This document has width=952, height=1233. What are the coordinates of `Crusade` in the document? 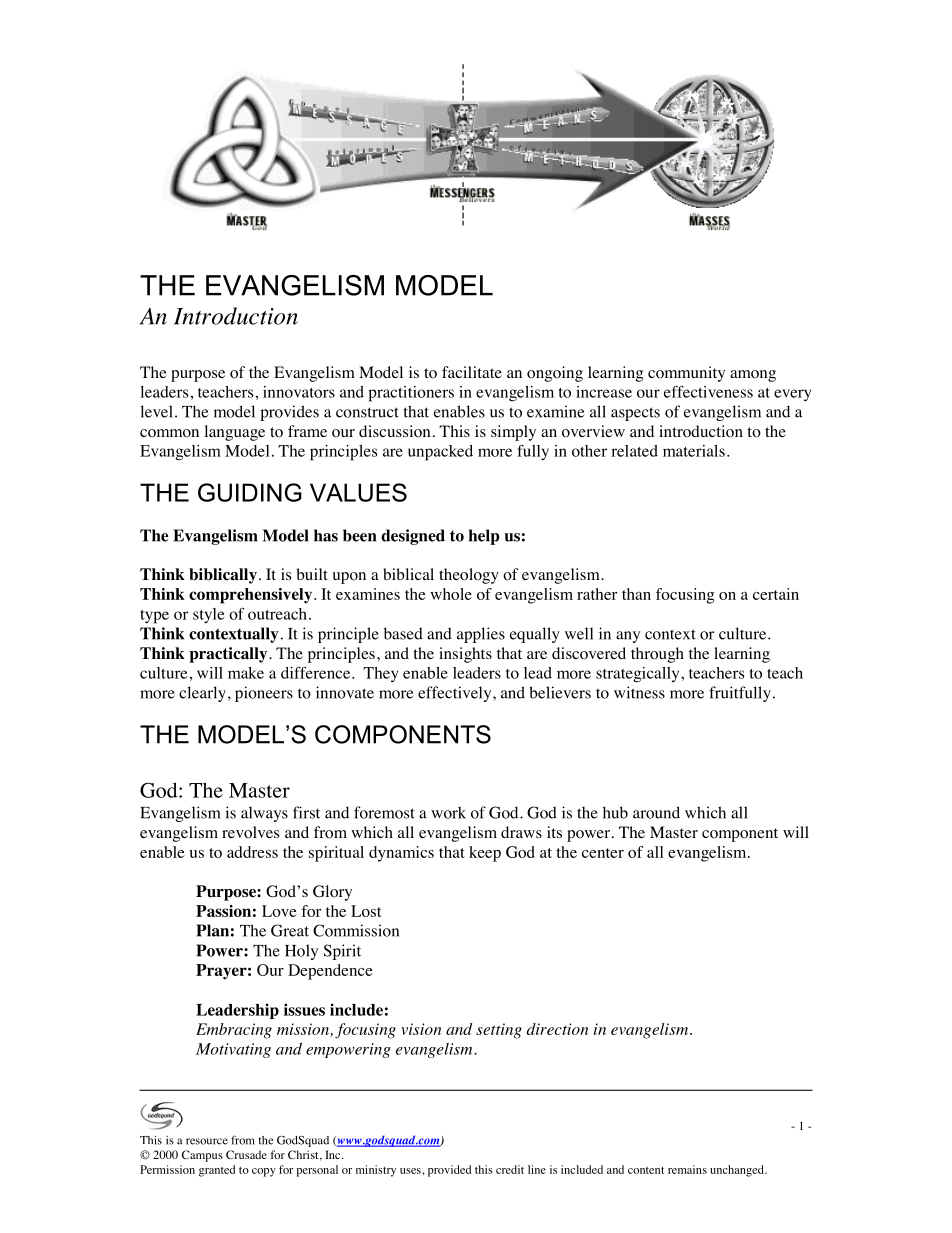 It's located at (246, 1154).
